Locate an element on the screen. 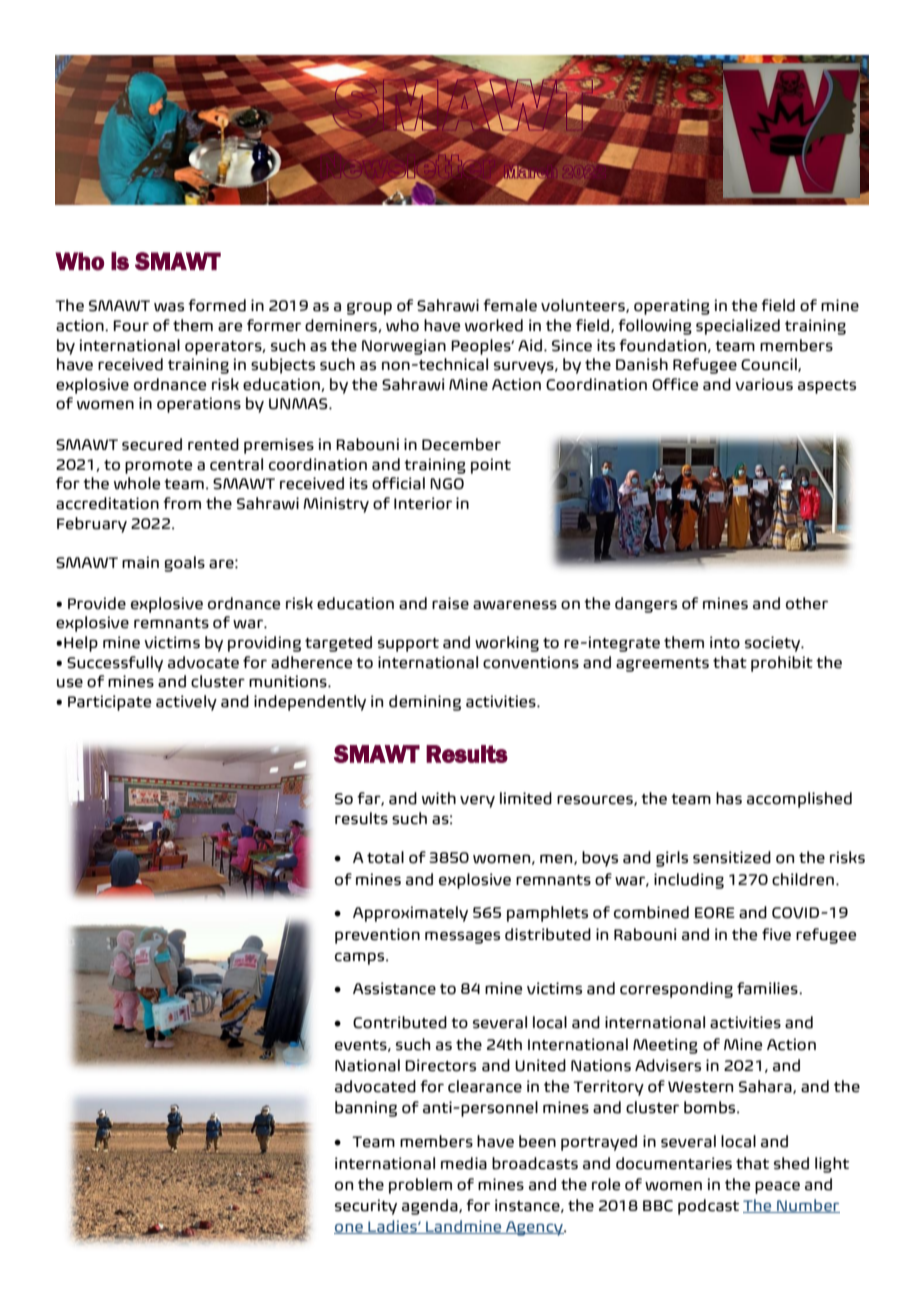 The height and width of the screenshot is (1308, 924). specialized is located at coordinates (738, 327).
